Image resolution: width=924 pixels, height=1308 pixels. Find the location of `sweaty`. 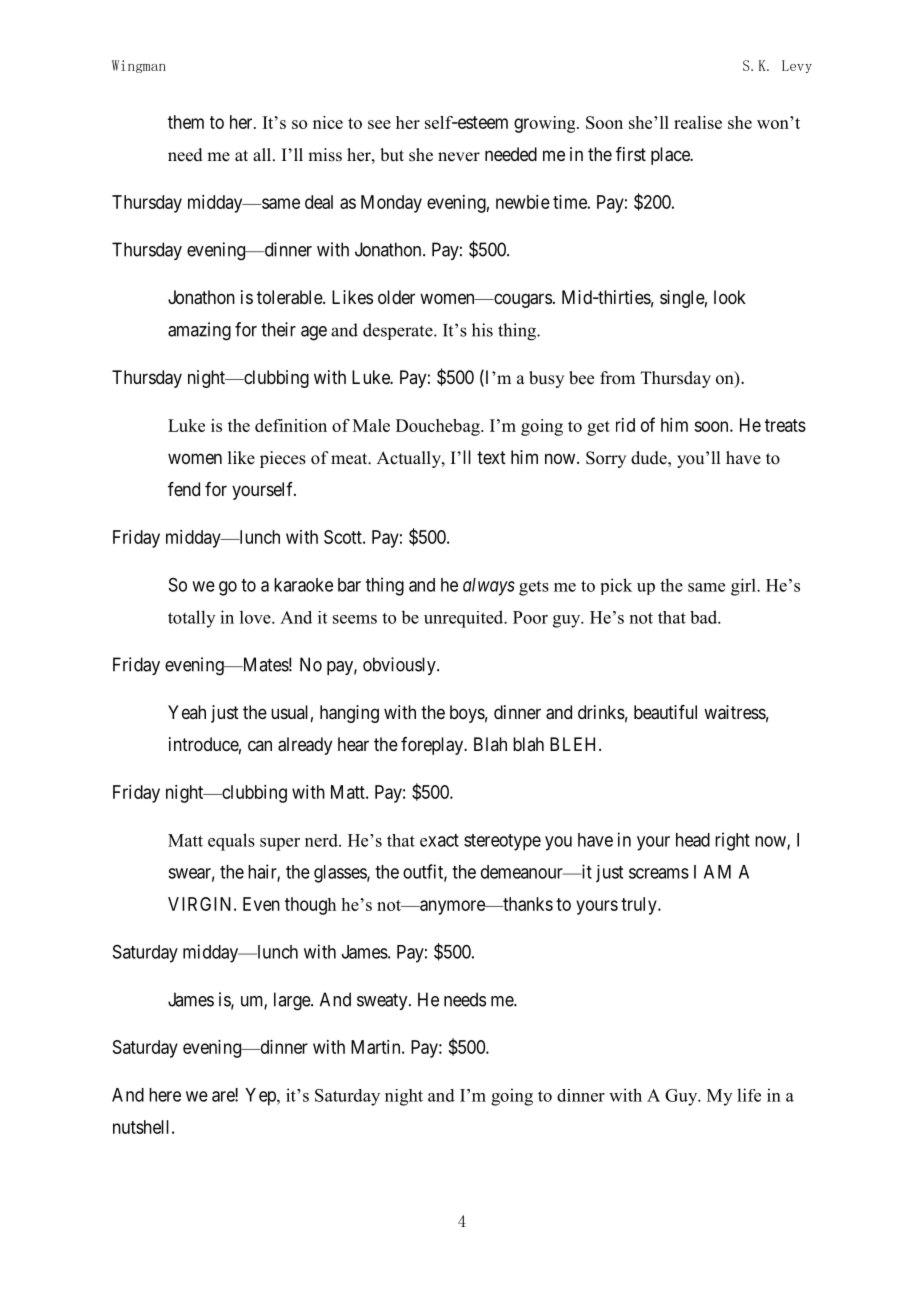

sweaty is located at coordinates (383, 1001).
